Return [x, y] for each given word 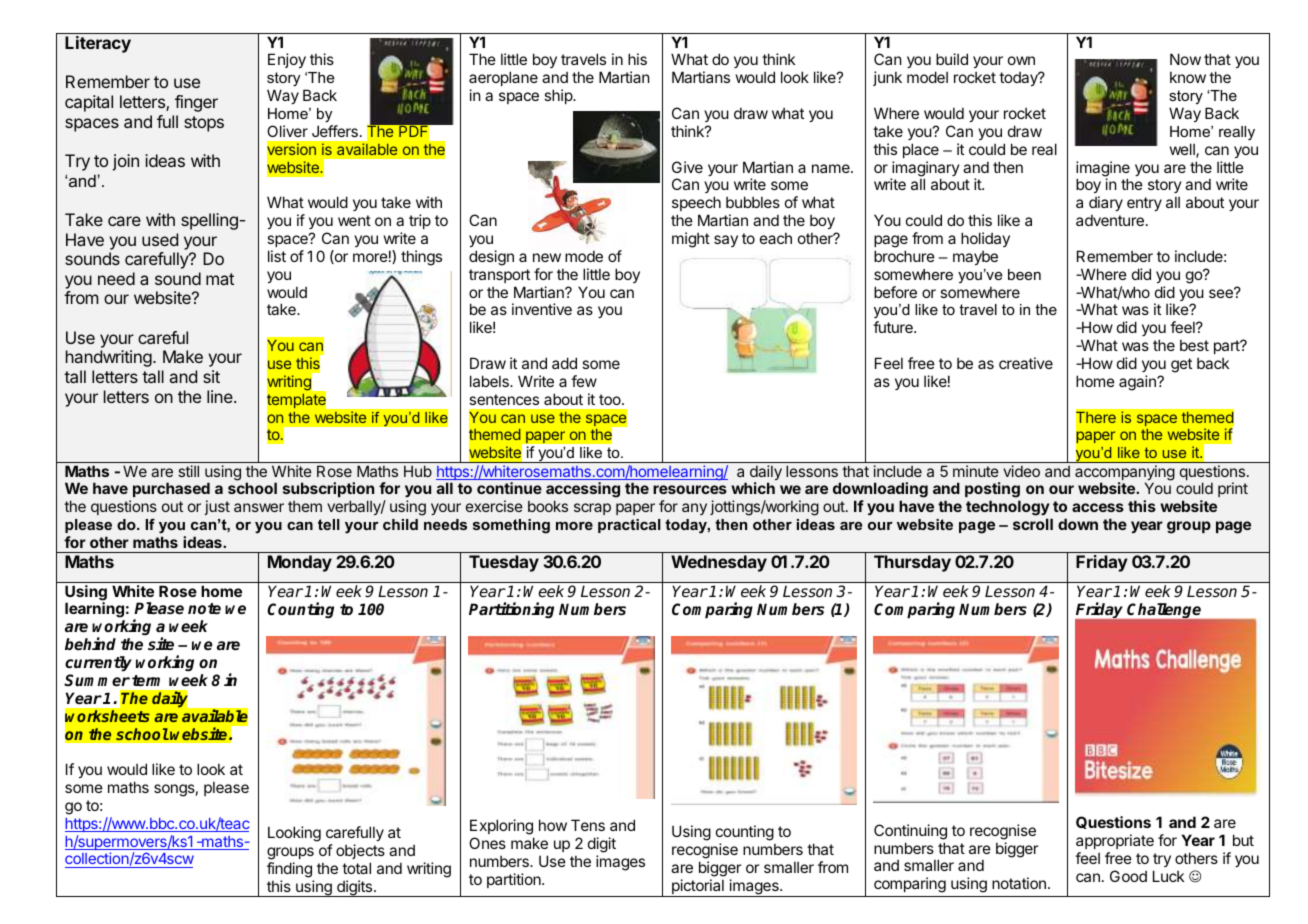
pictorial [698, 888]
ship [559, 96]
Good [1128, 876]
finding [289, 870]
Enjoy [287, 60]
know [1188, 77]
